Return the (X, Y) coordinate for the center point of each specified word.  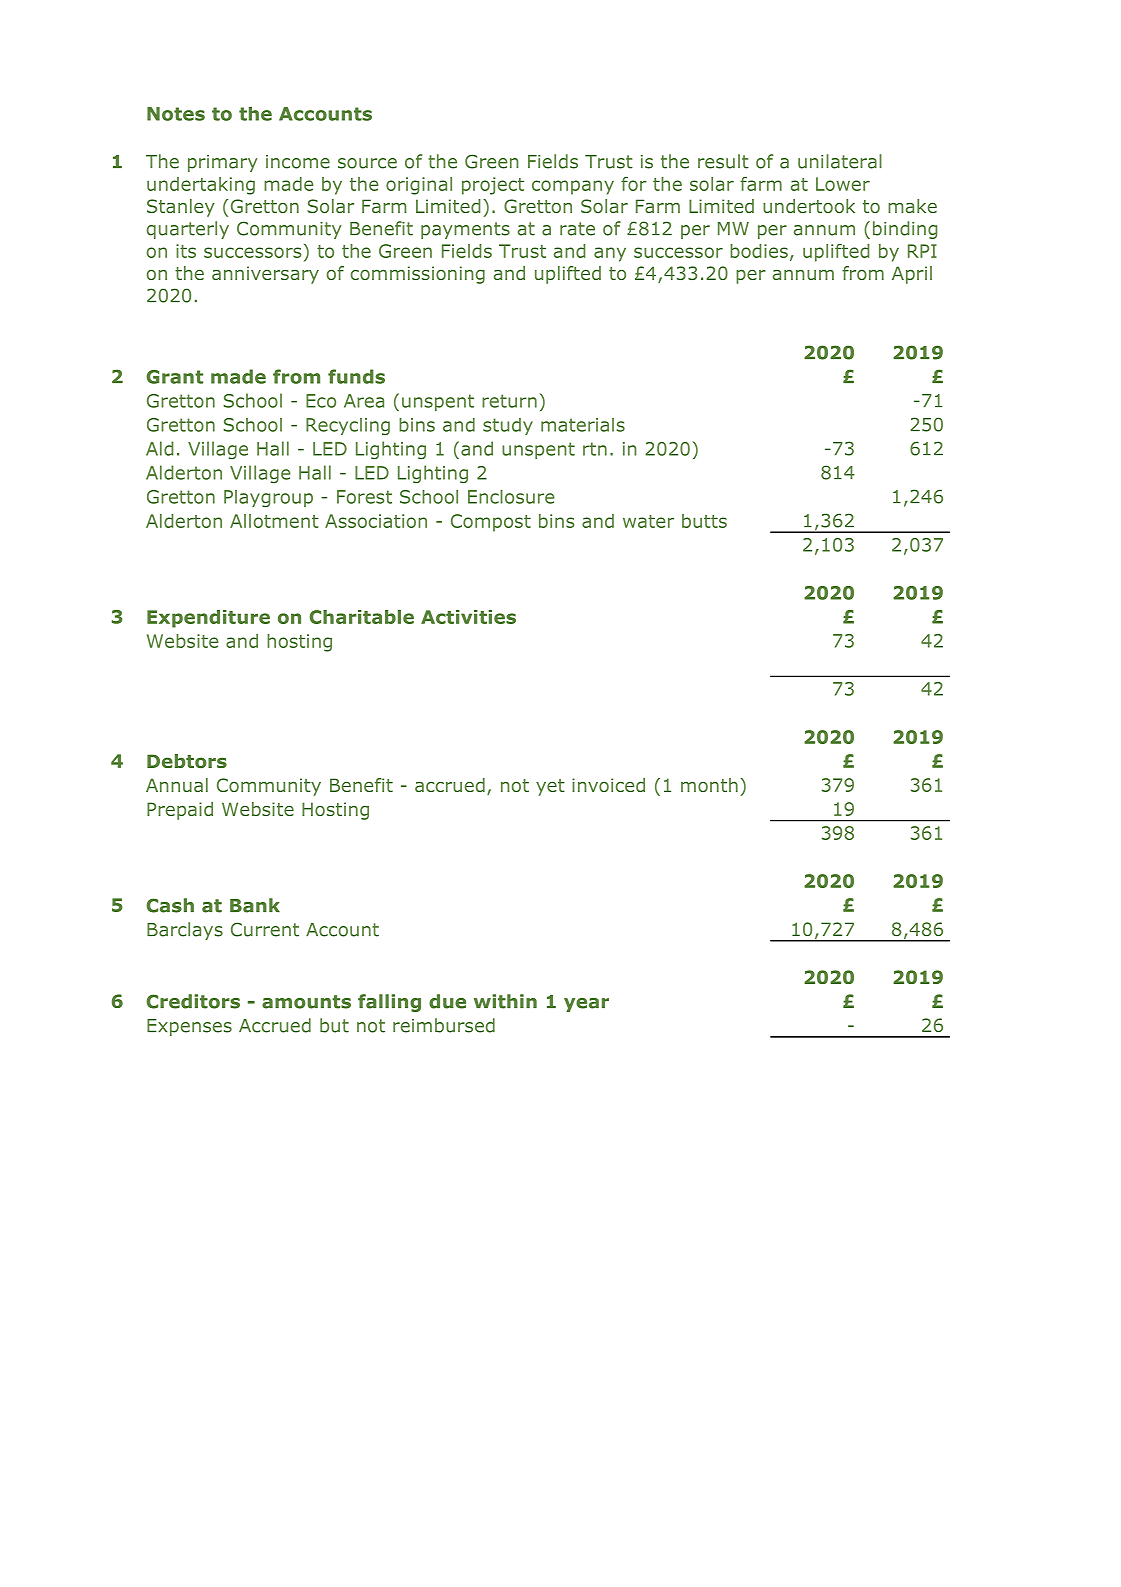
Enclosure (511, 497)
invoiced (608, 785)
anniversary (265, 275)
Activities (468, 617)
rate (577, 229)
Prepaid (180, 811)
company (573, 187)
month (709, 785)
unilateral (840, 161)
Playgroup (268, 498)
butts (704, 521)
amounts (306, 1002)
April (912, 275)
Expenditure (208, 619)
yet (550, 787)
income (298, 162)
